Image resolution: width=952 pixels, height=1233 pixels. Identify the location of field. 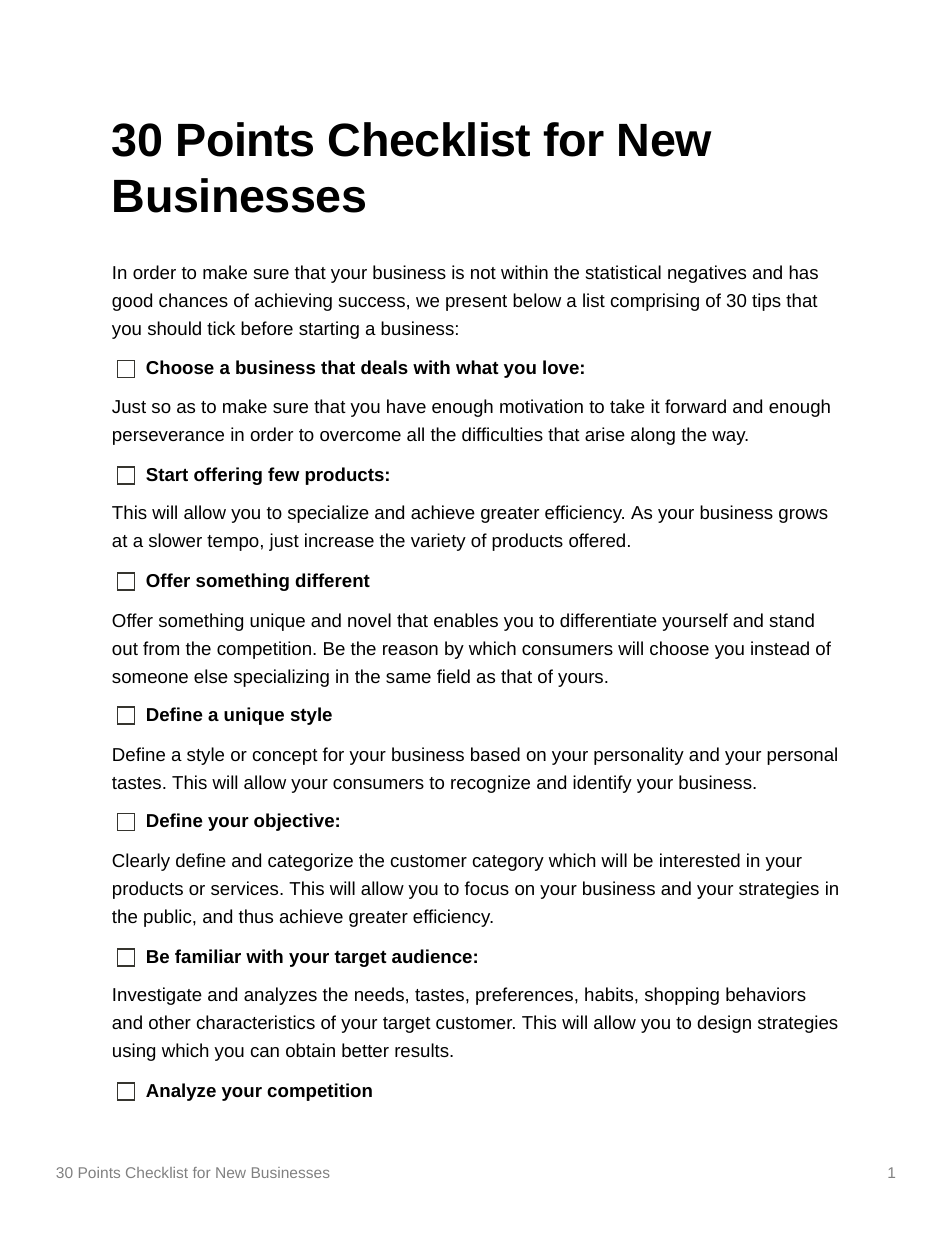
(453, 676).
